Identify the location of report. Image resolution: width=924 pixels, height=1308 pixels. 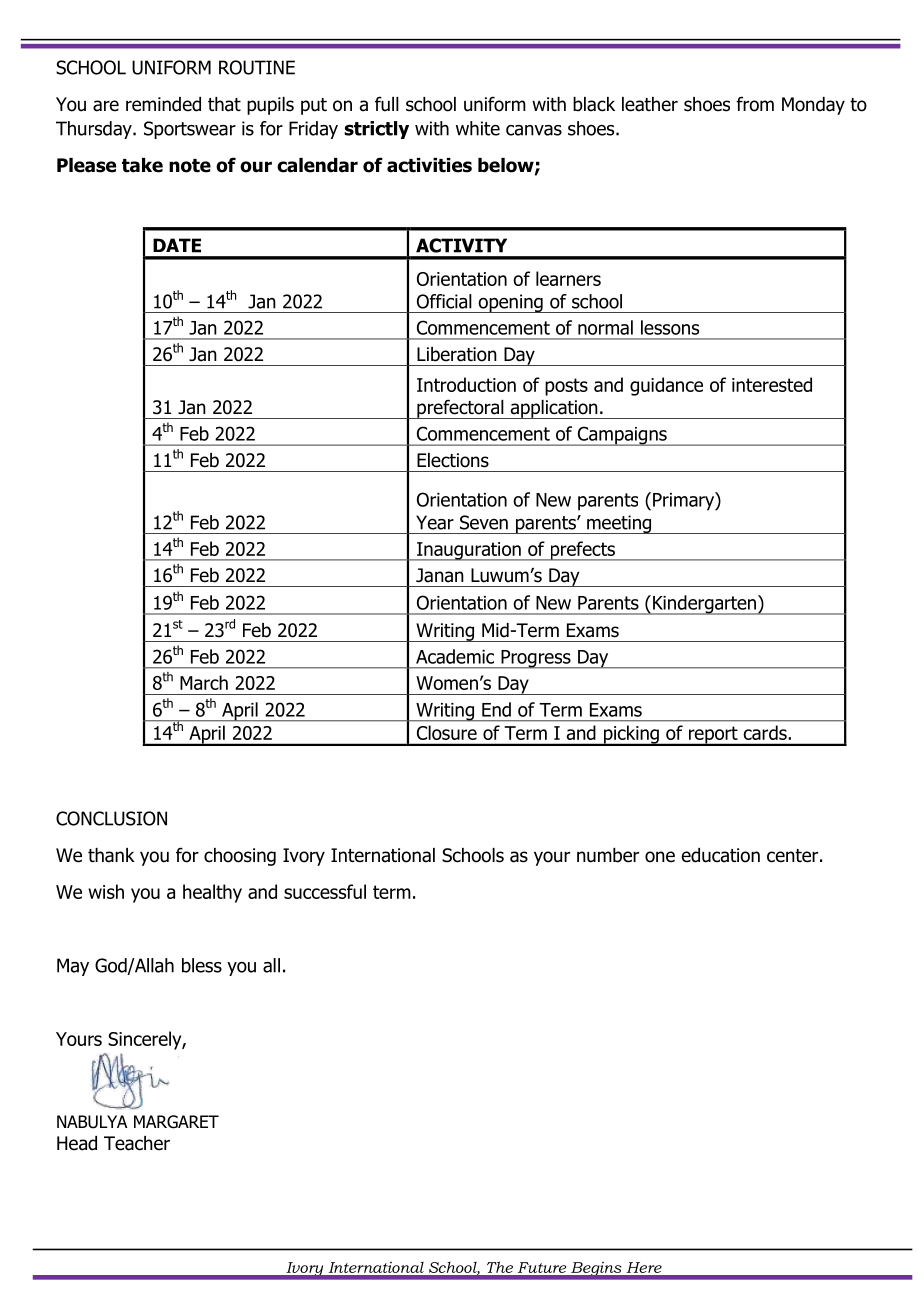
(713, 736).
